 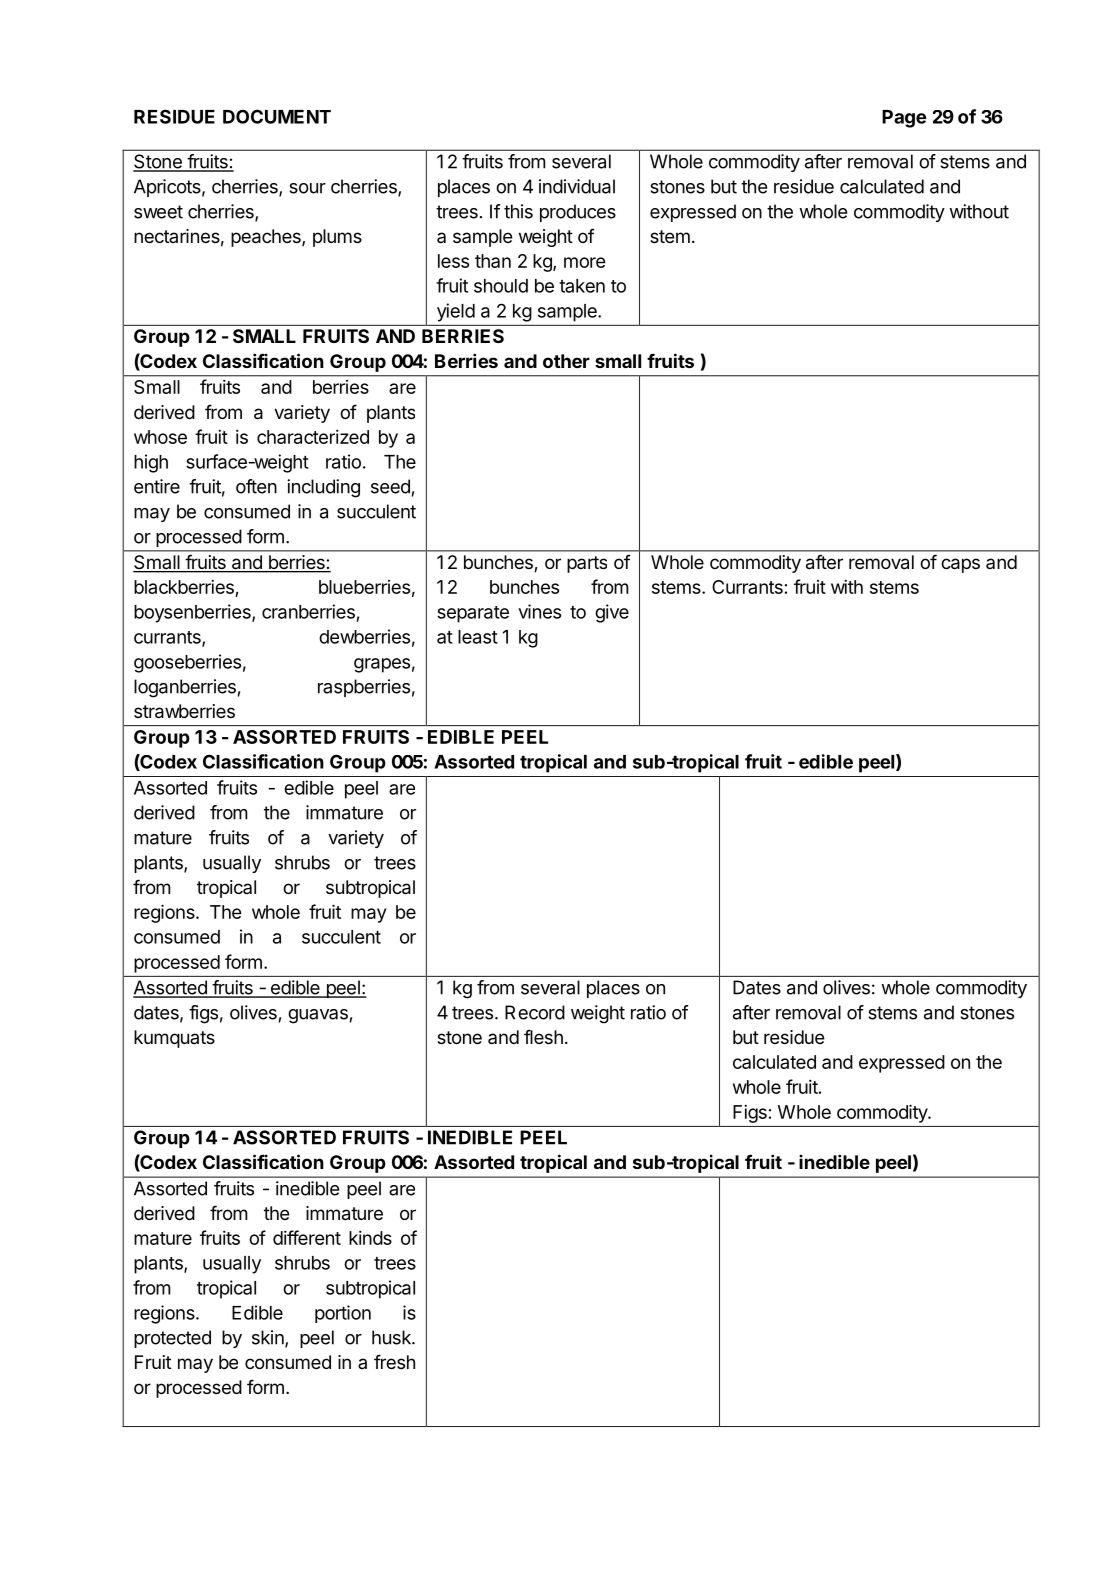 What do you see at coordinates (577, 186) in the screenshot?
I see `individual` at bounding box center [577, 186].
